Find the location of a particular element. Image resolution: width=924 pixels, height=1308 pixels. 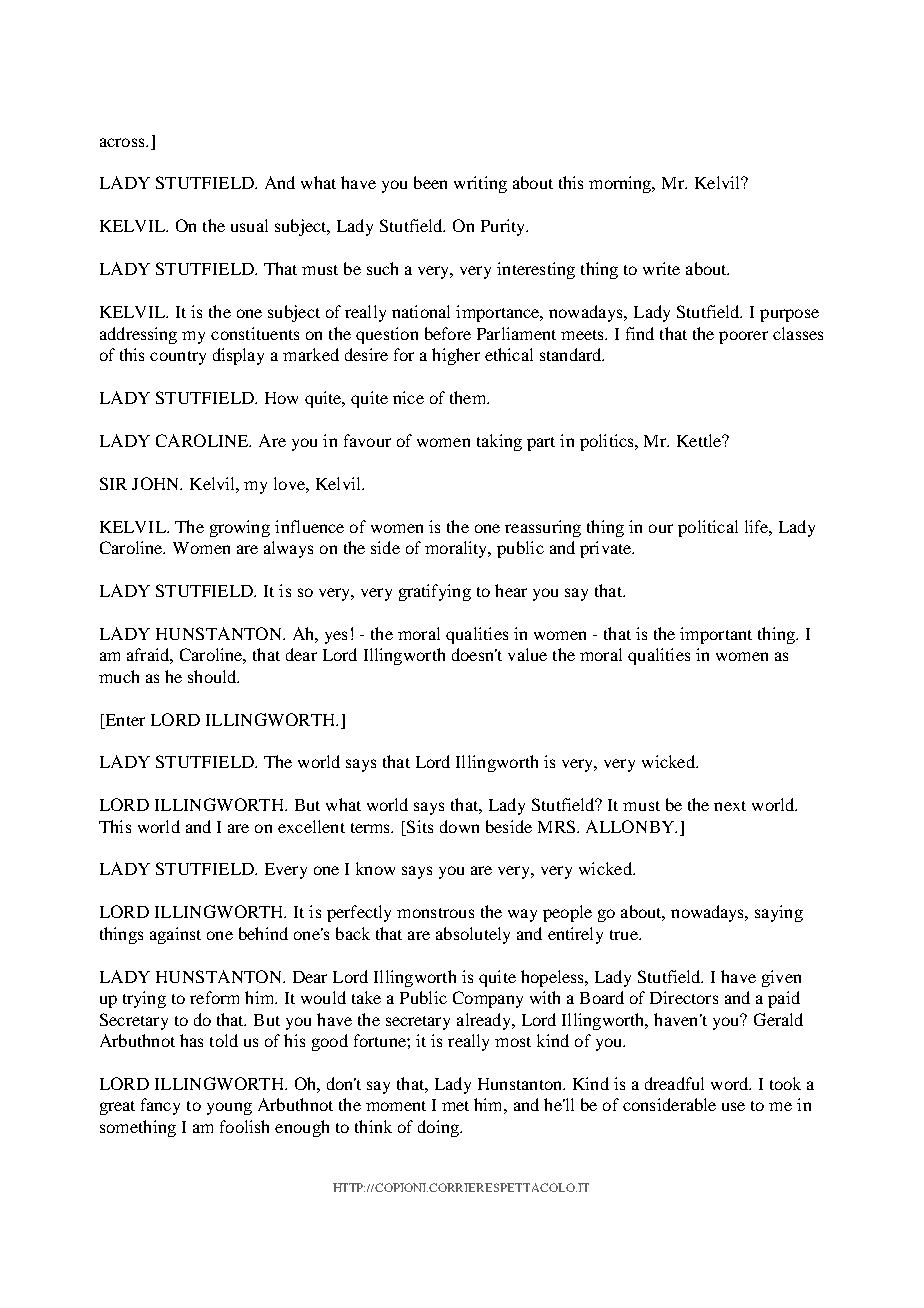

Enter is located at coordinates (124, 720).
